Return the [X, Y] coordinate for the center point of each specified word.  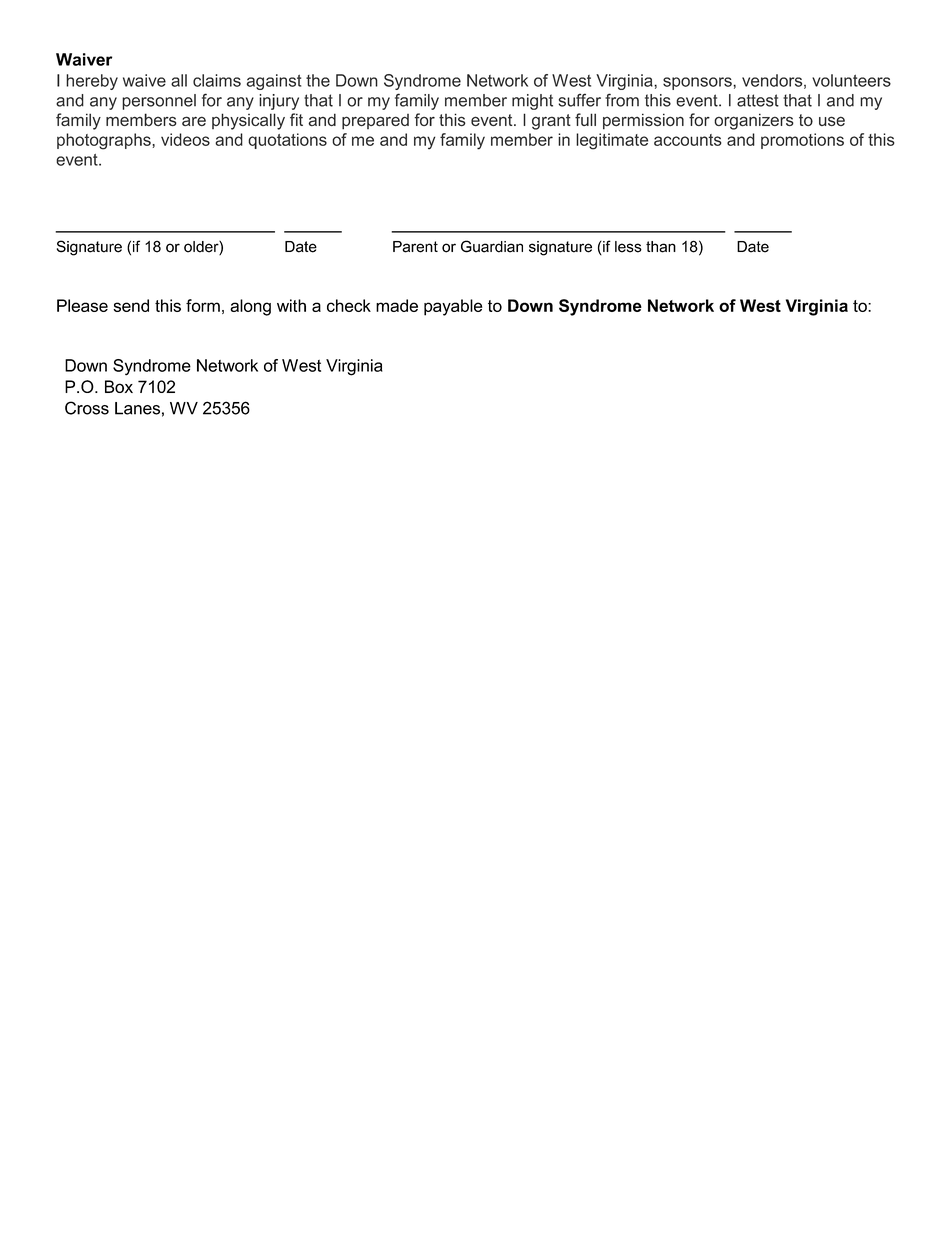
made [397, 305]
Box [119, 386]
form [203, 305]
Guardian [492, 246]
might [532, 102]
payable [453, 307]
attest [758, 100]
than [661, 247]
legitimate [612, 141]
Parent [415, 247]
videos [185, 139]
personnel [159, 102]
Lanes [137, 408]
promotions [802, 141]
